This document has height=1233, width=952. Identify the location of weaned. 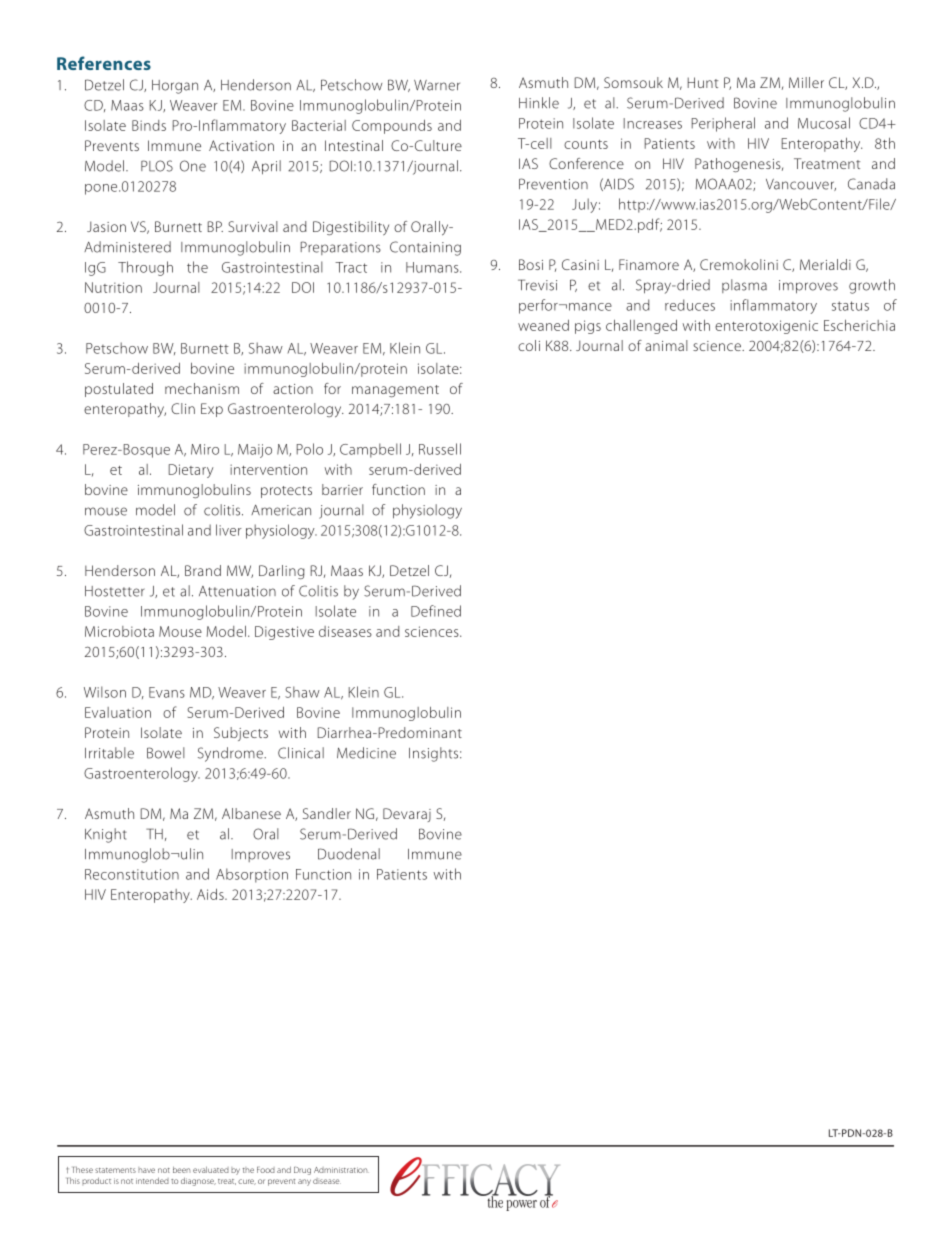
(543, 325).
